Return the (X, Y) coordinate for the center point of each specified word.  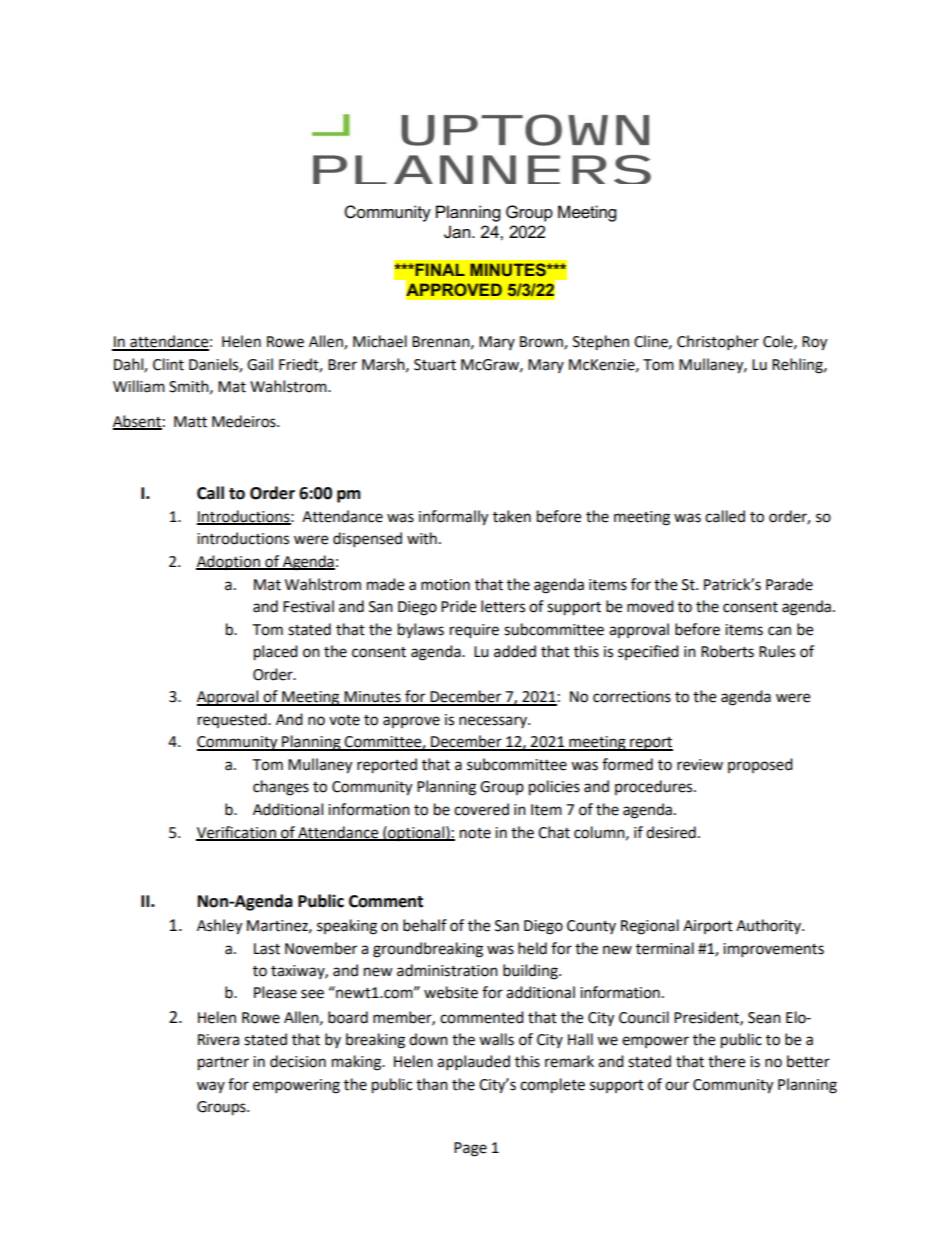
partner (223, 1064)
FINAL (439, 269)
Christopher (718, 343)
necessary (494, 722)
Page (470, 1149)
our (677, 1086)
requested (233, 720)
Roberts (727, 651)
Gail (260, 364)
